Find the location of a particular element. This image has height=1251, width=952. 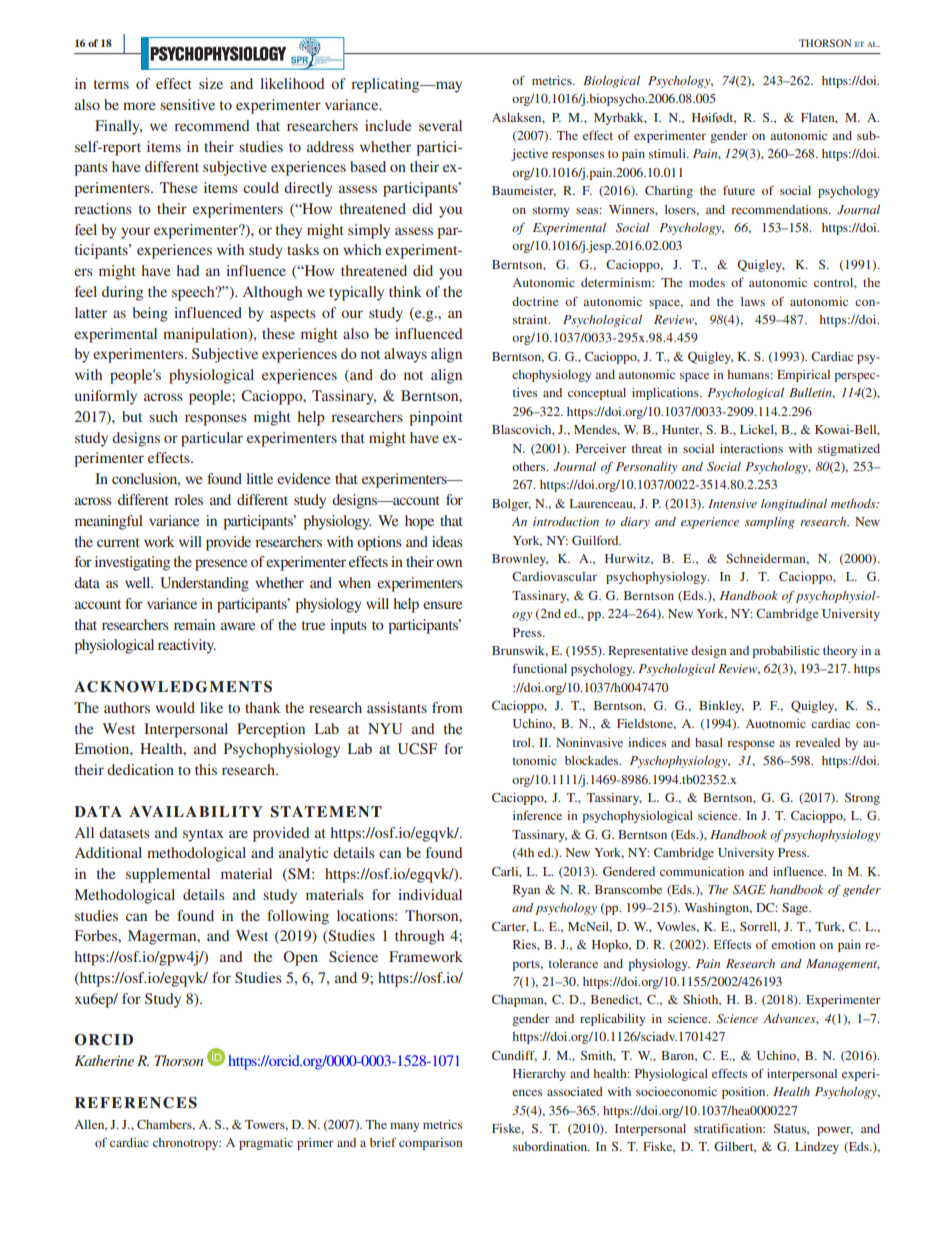

several is located at coordinates (440, 125).
